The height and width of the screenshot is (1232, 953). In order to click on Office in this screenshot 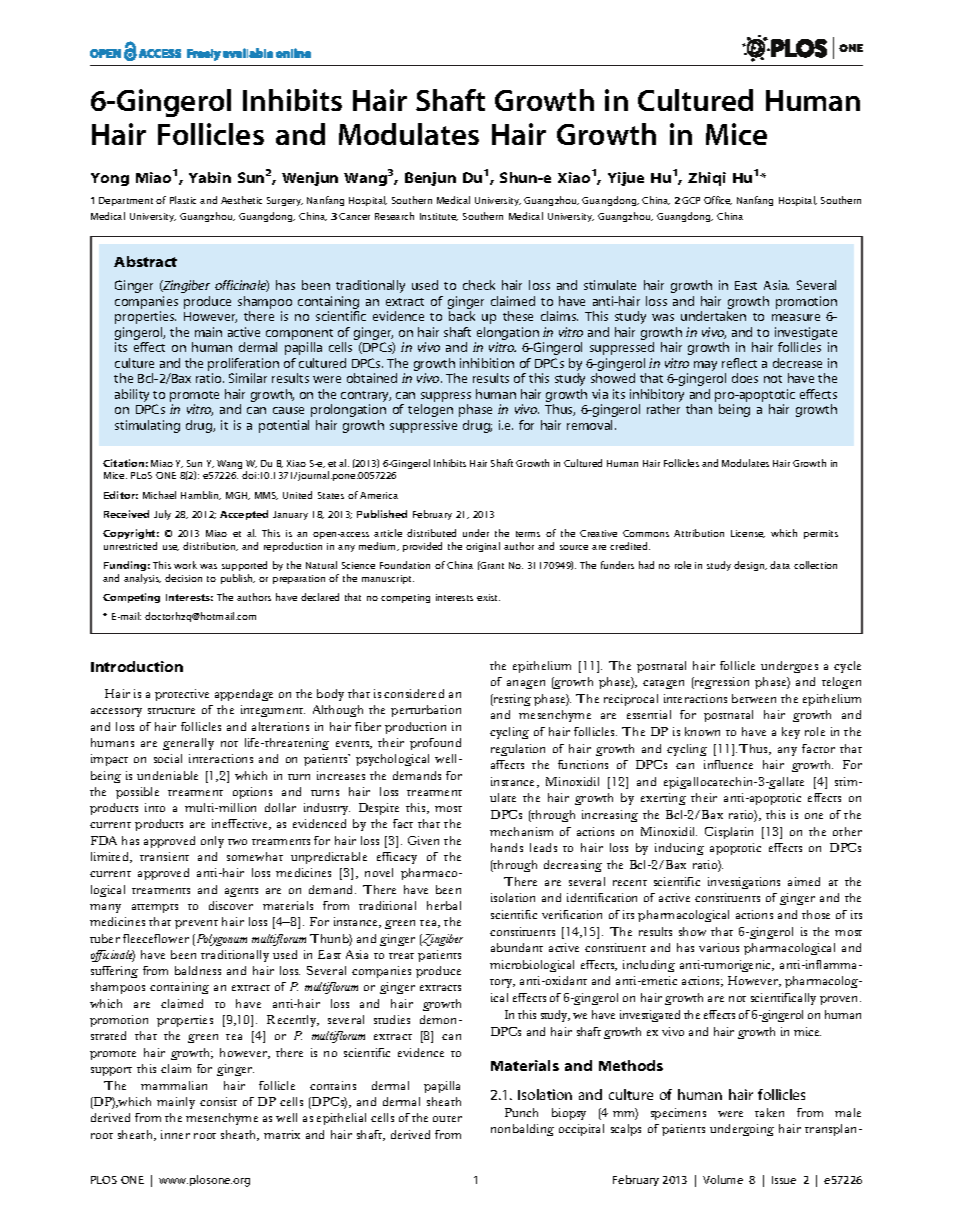, I will do `click(718, 200)`.
